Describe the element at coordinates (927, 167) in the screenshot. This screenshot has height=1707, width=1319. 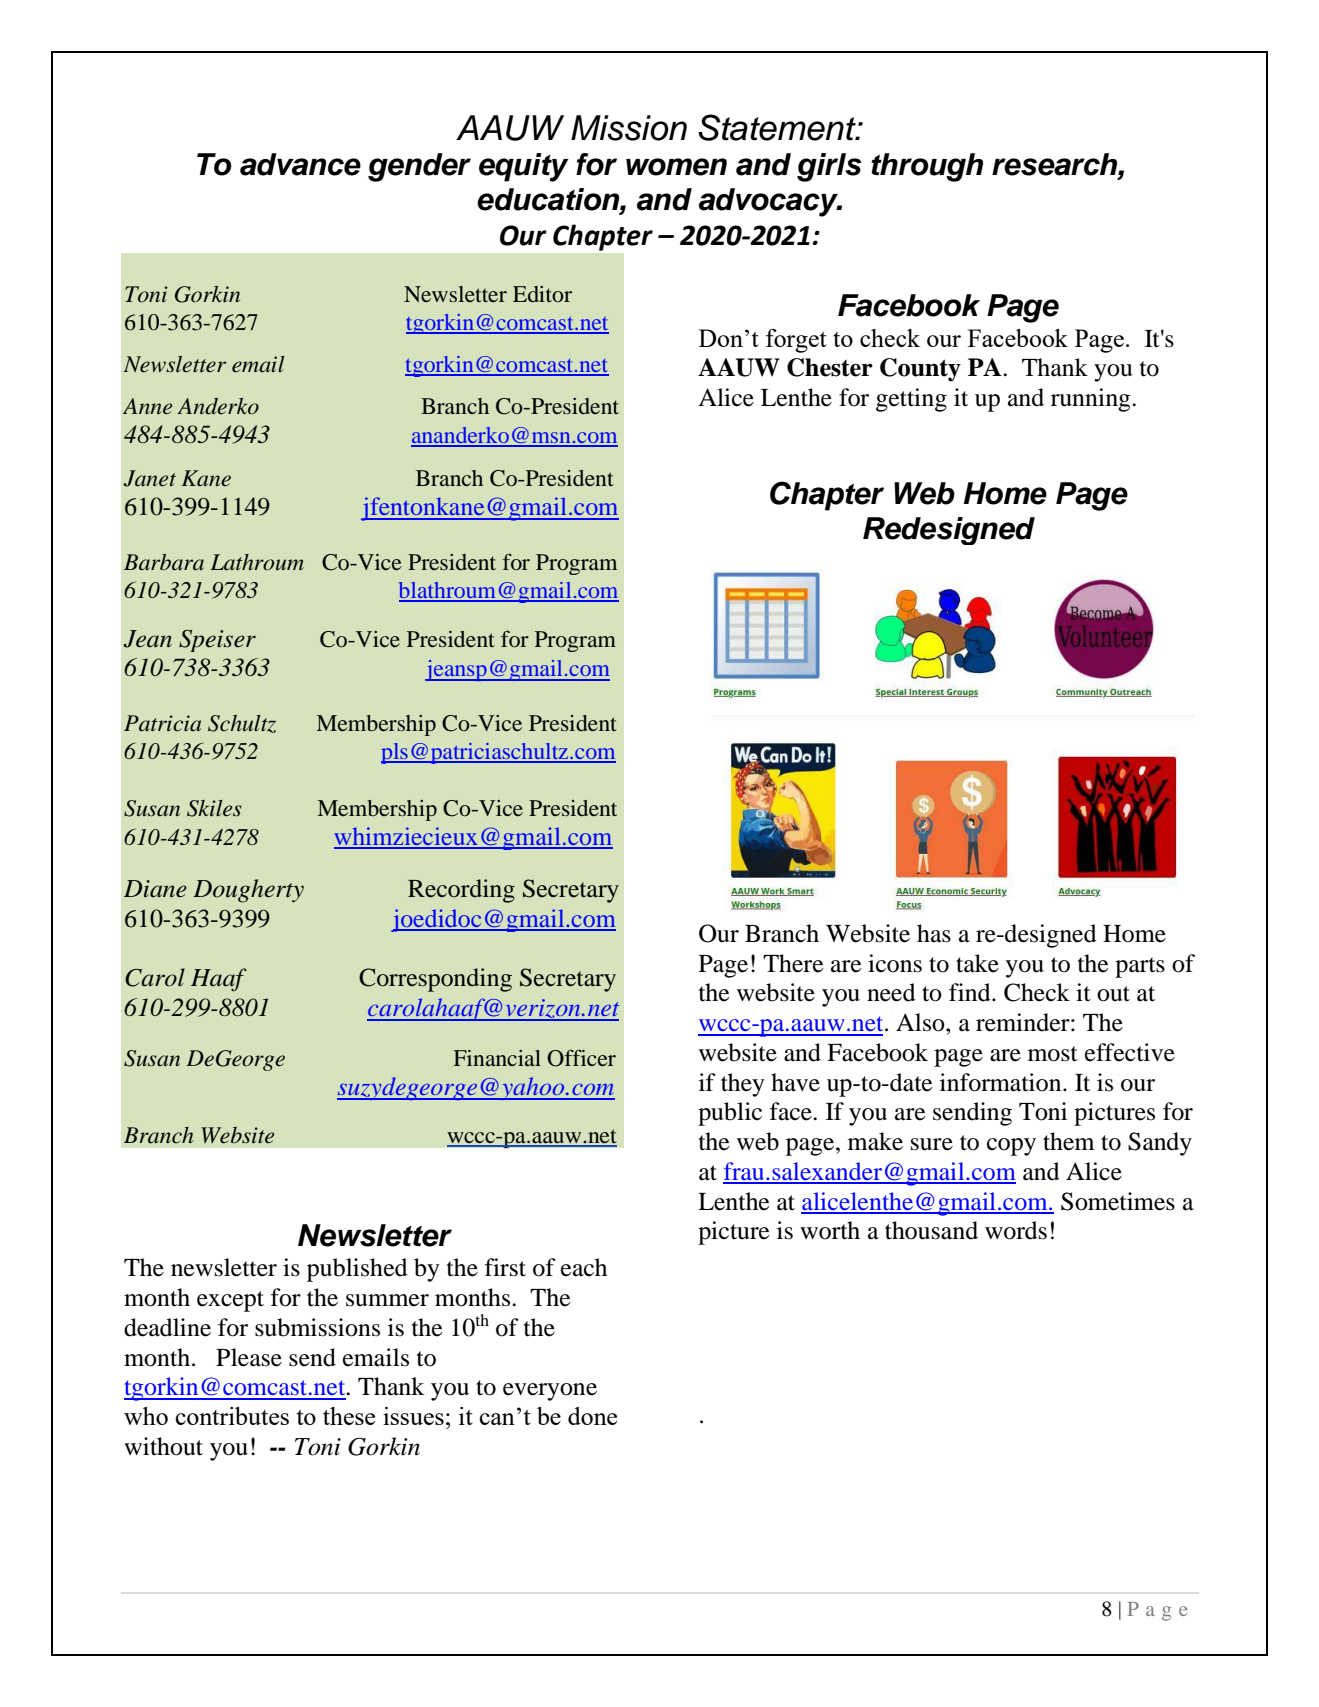
I see `through` at that location.
